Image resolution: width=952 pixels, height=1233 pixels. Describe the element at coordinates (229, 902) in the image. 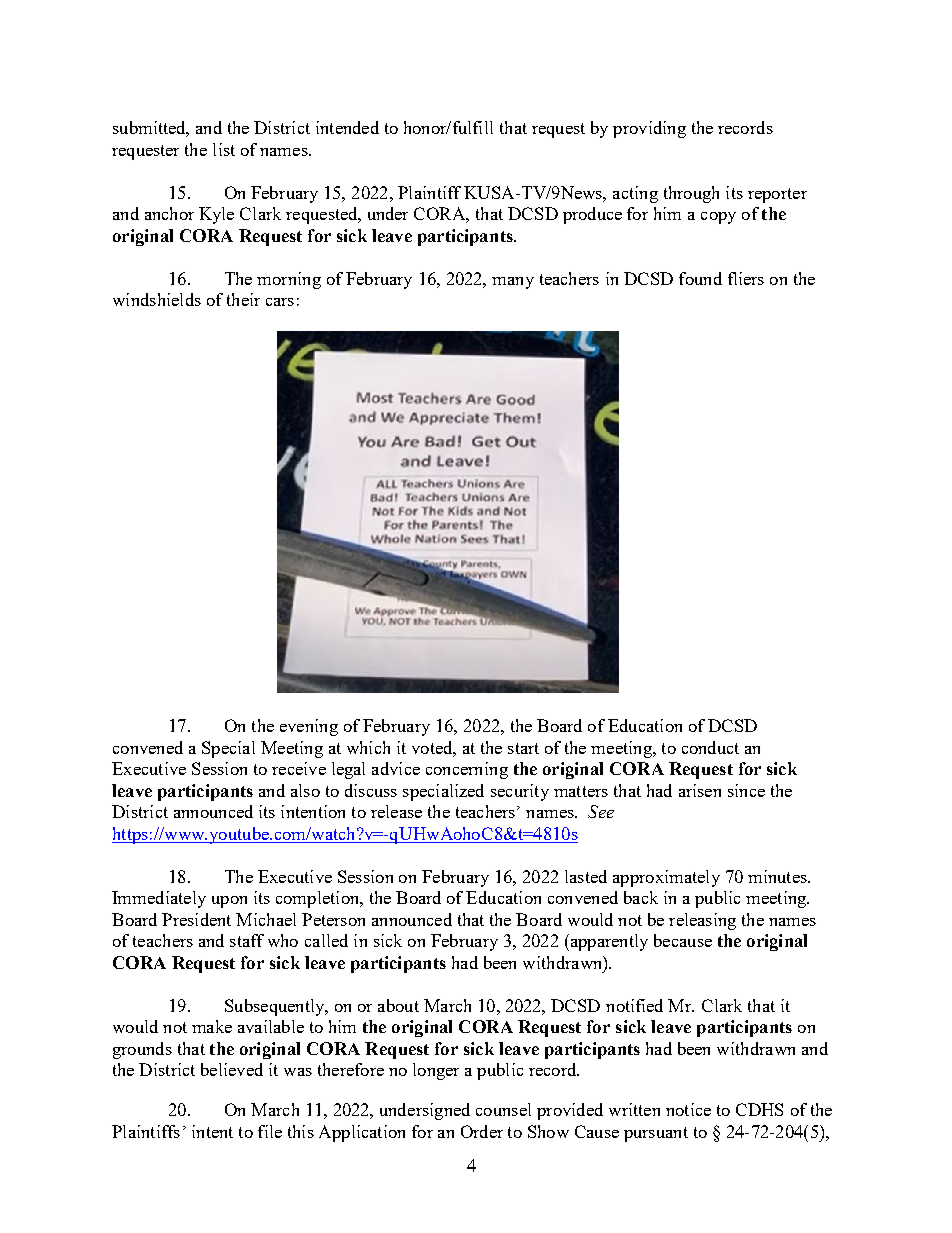

I see `upon` at that location.
